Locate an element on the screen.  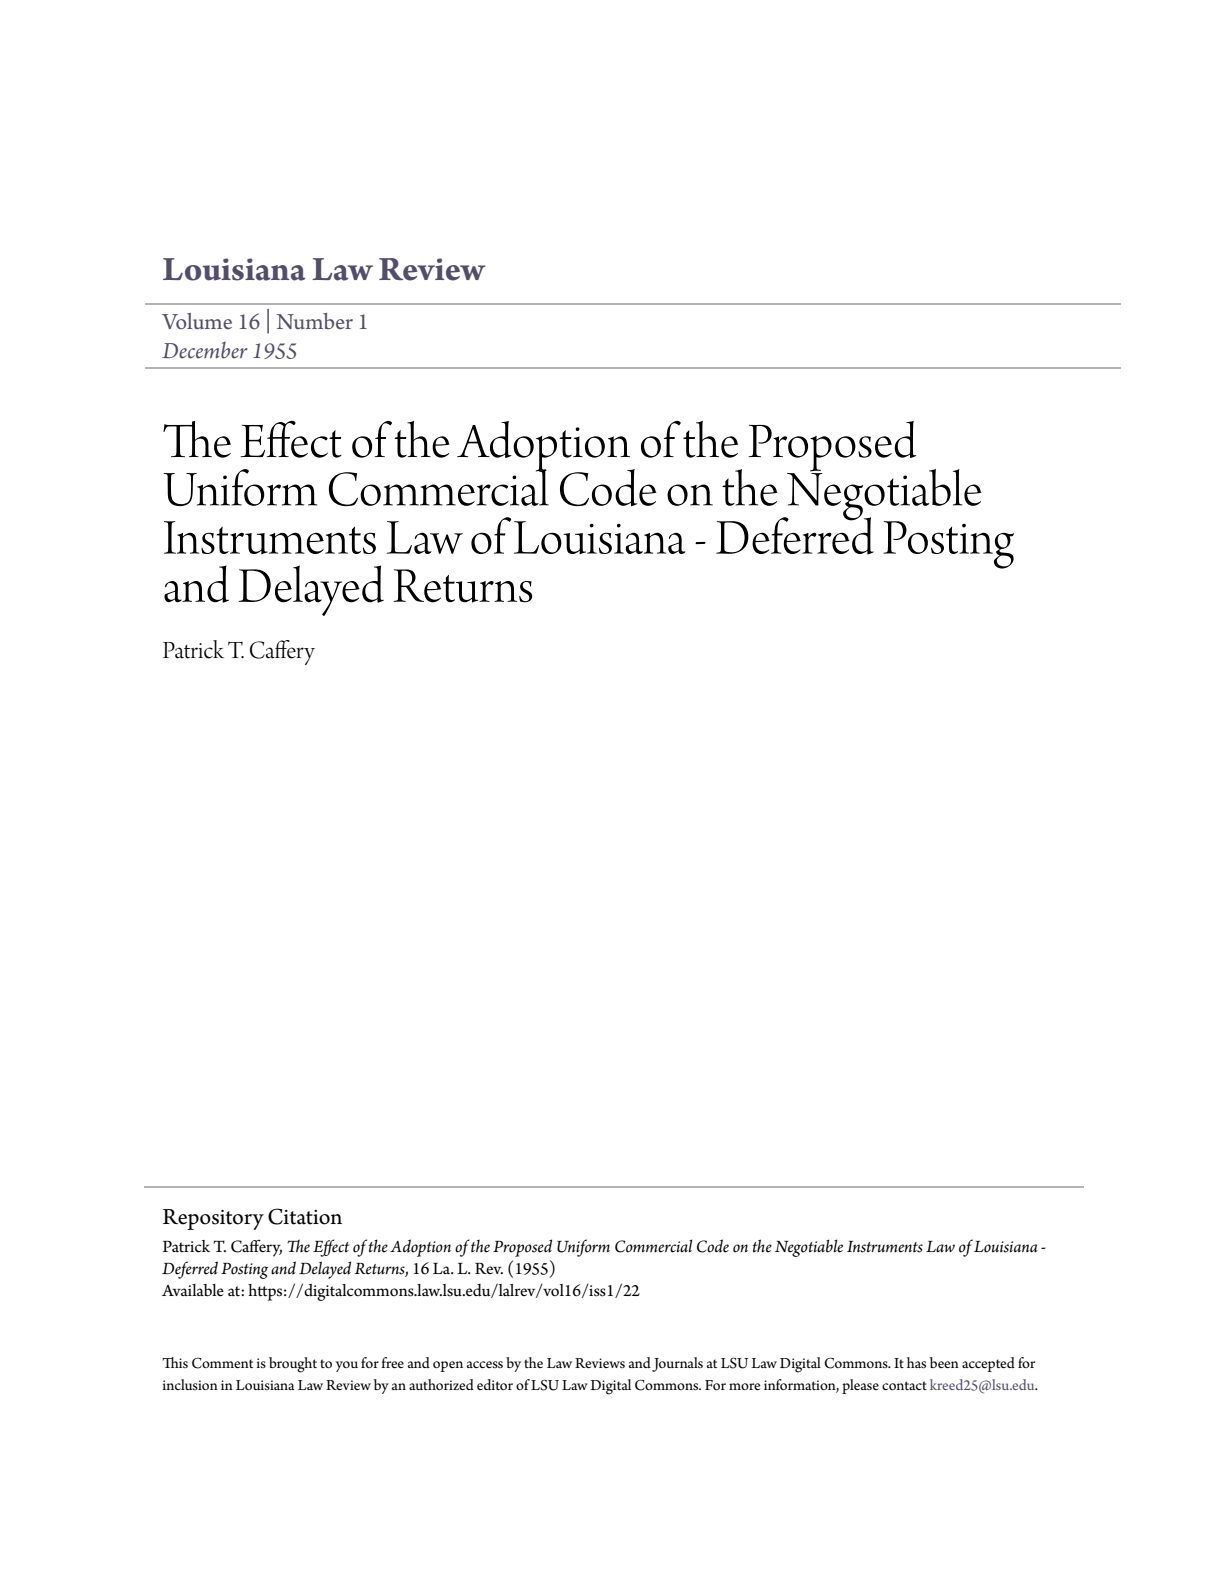
December is located at coordinates (205, 350).
